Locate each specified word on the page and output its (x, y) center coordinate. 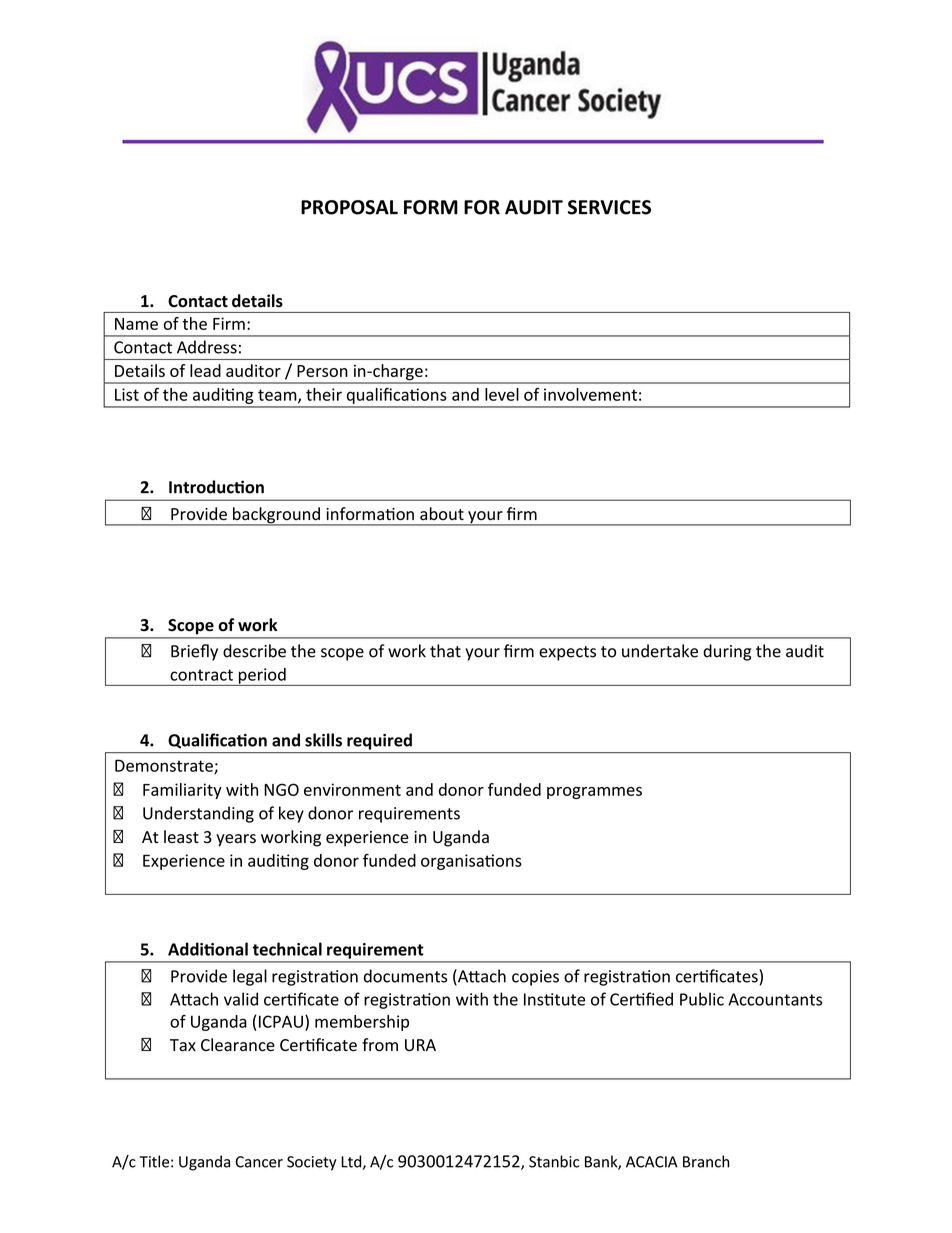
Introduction (216, 487)
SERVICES (609, 207)
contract (201, 675)
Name (136, 324)
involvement (590, 394)
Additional (208, 949)
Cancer (259, 1162)
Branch (706, 1161)
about (442, 513)
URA (420, 1045)
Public (702, 999)
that (445, 651)
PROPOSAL (349, 207)
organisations (471, 862)
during (727, 652)
